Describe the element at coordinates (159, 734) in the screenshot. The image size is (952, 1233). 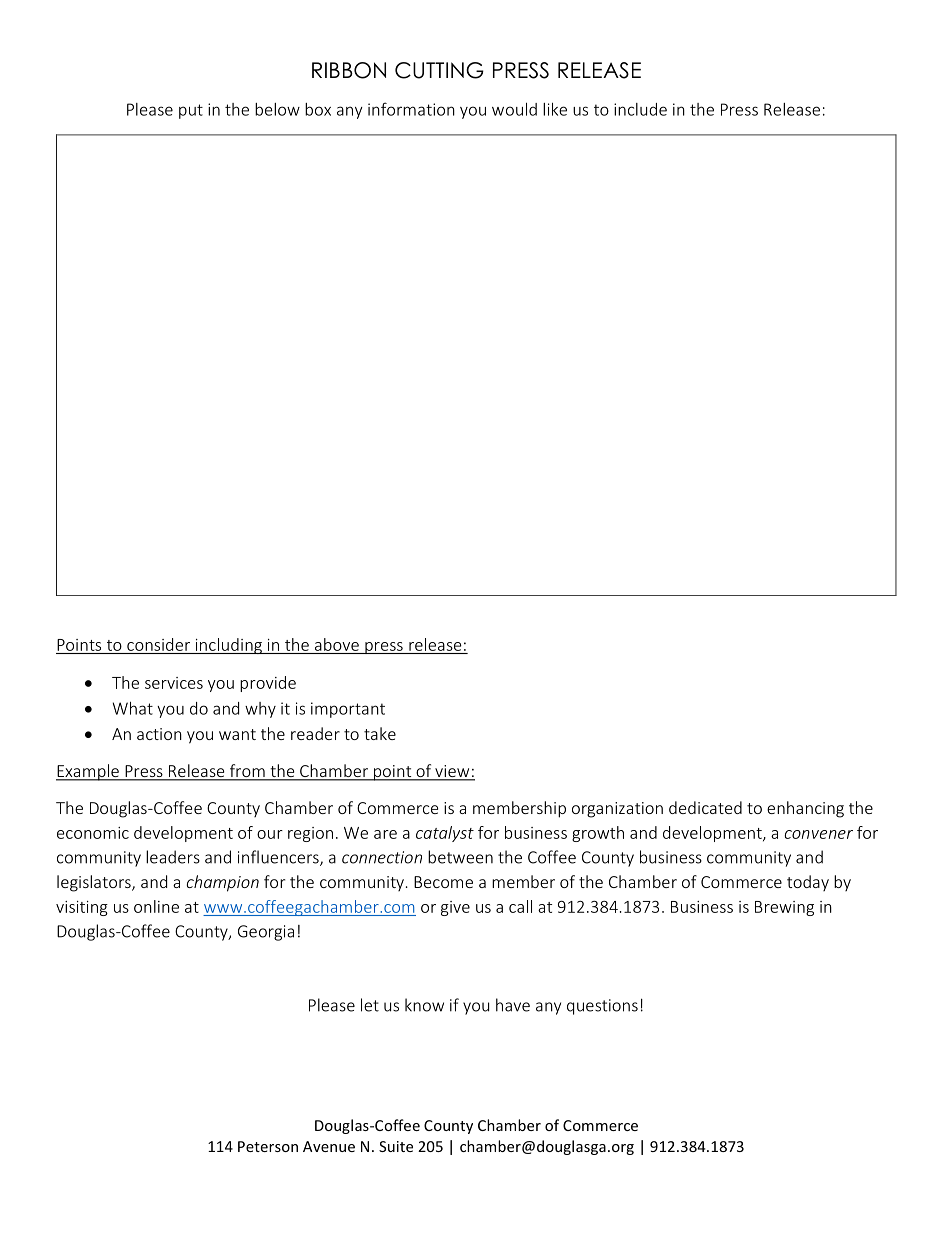
I see `action` at that location.
